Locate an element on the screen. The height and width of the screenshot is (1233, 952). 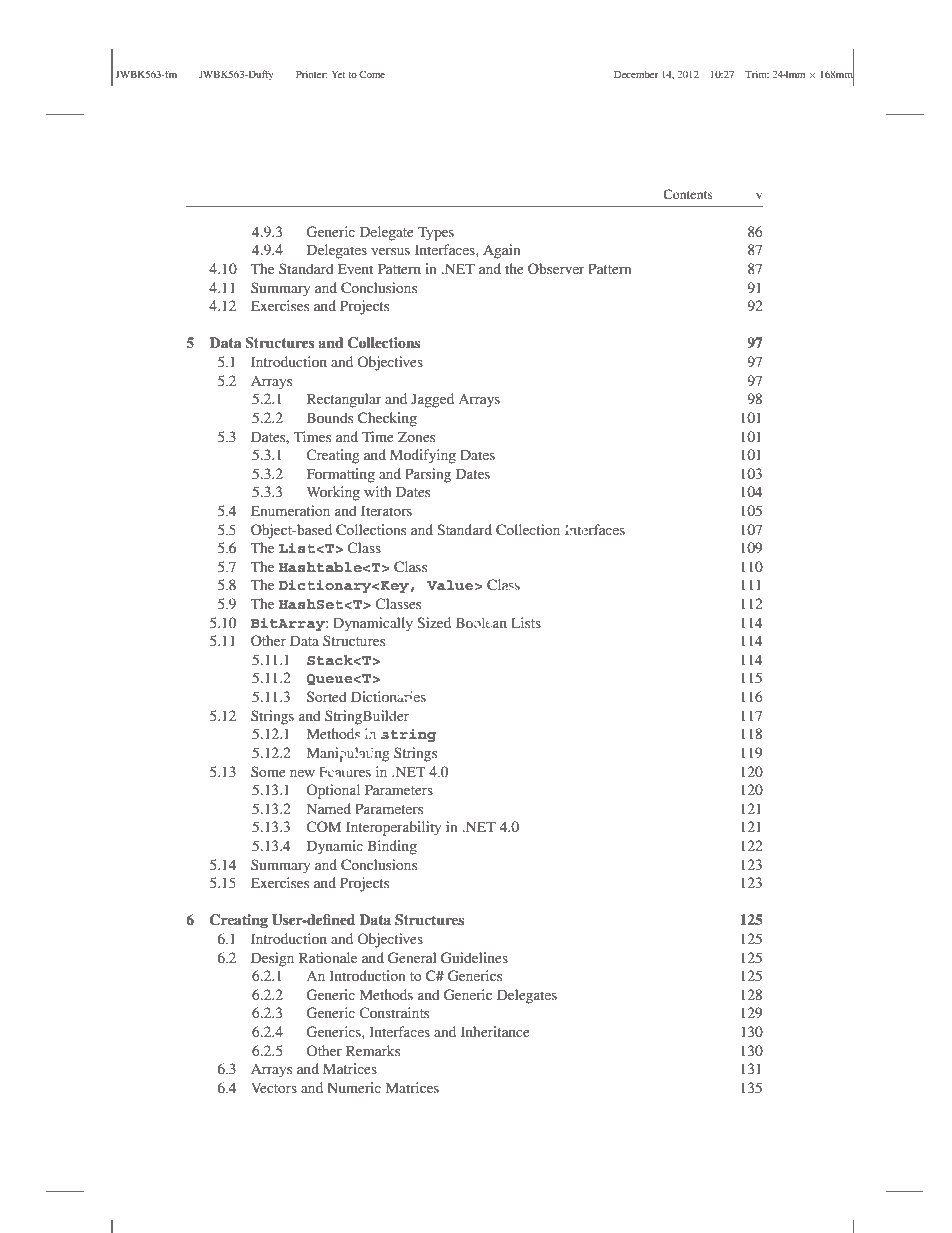
Numeric is located at coordinates (354, 1087).
